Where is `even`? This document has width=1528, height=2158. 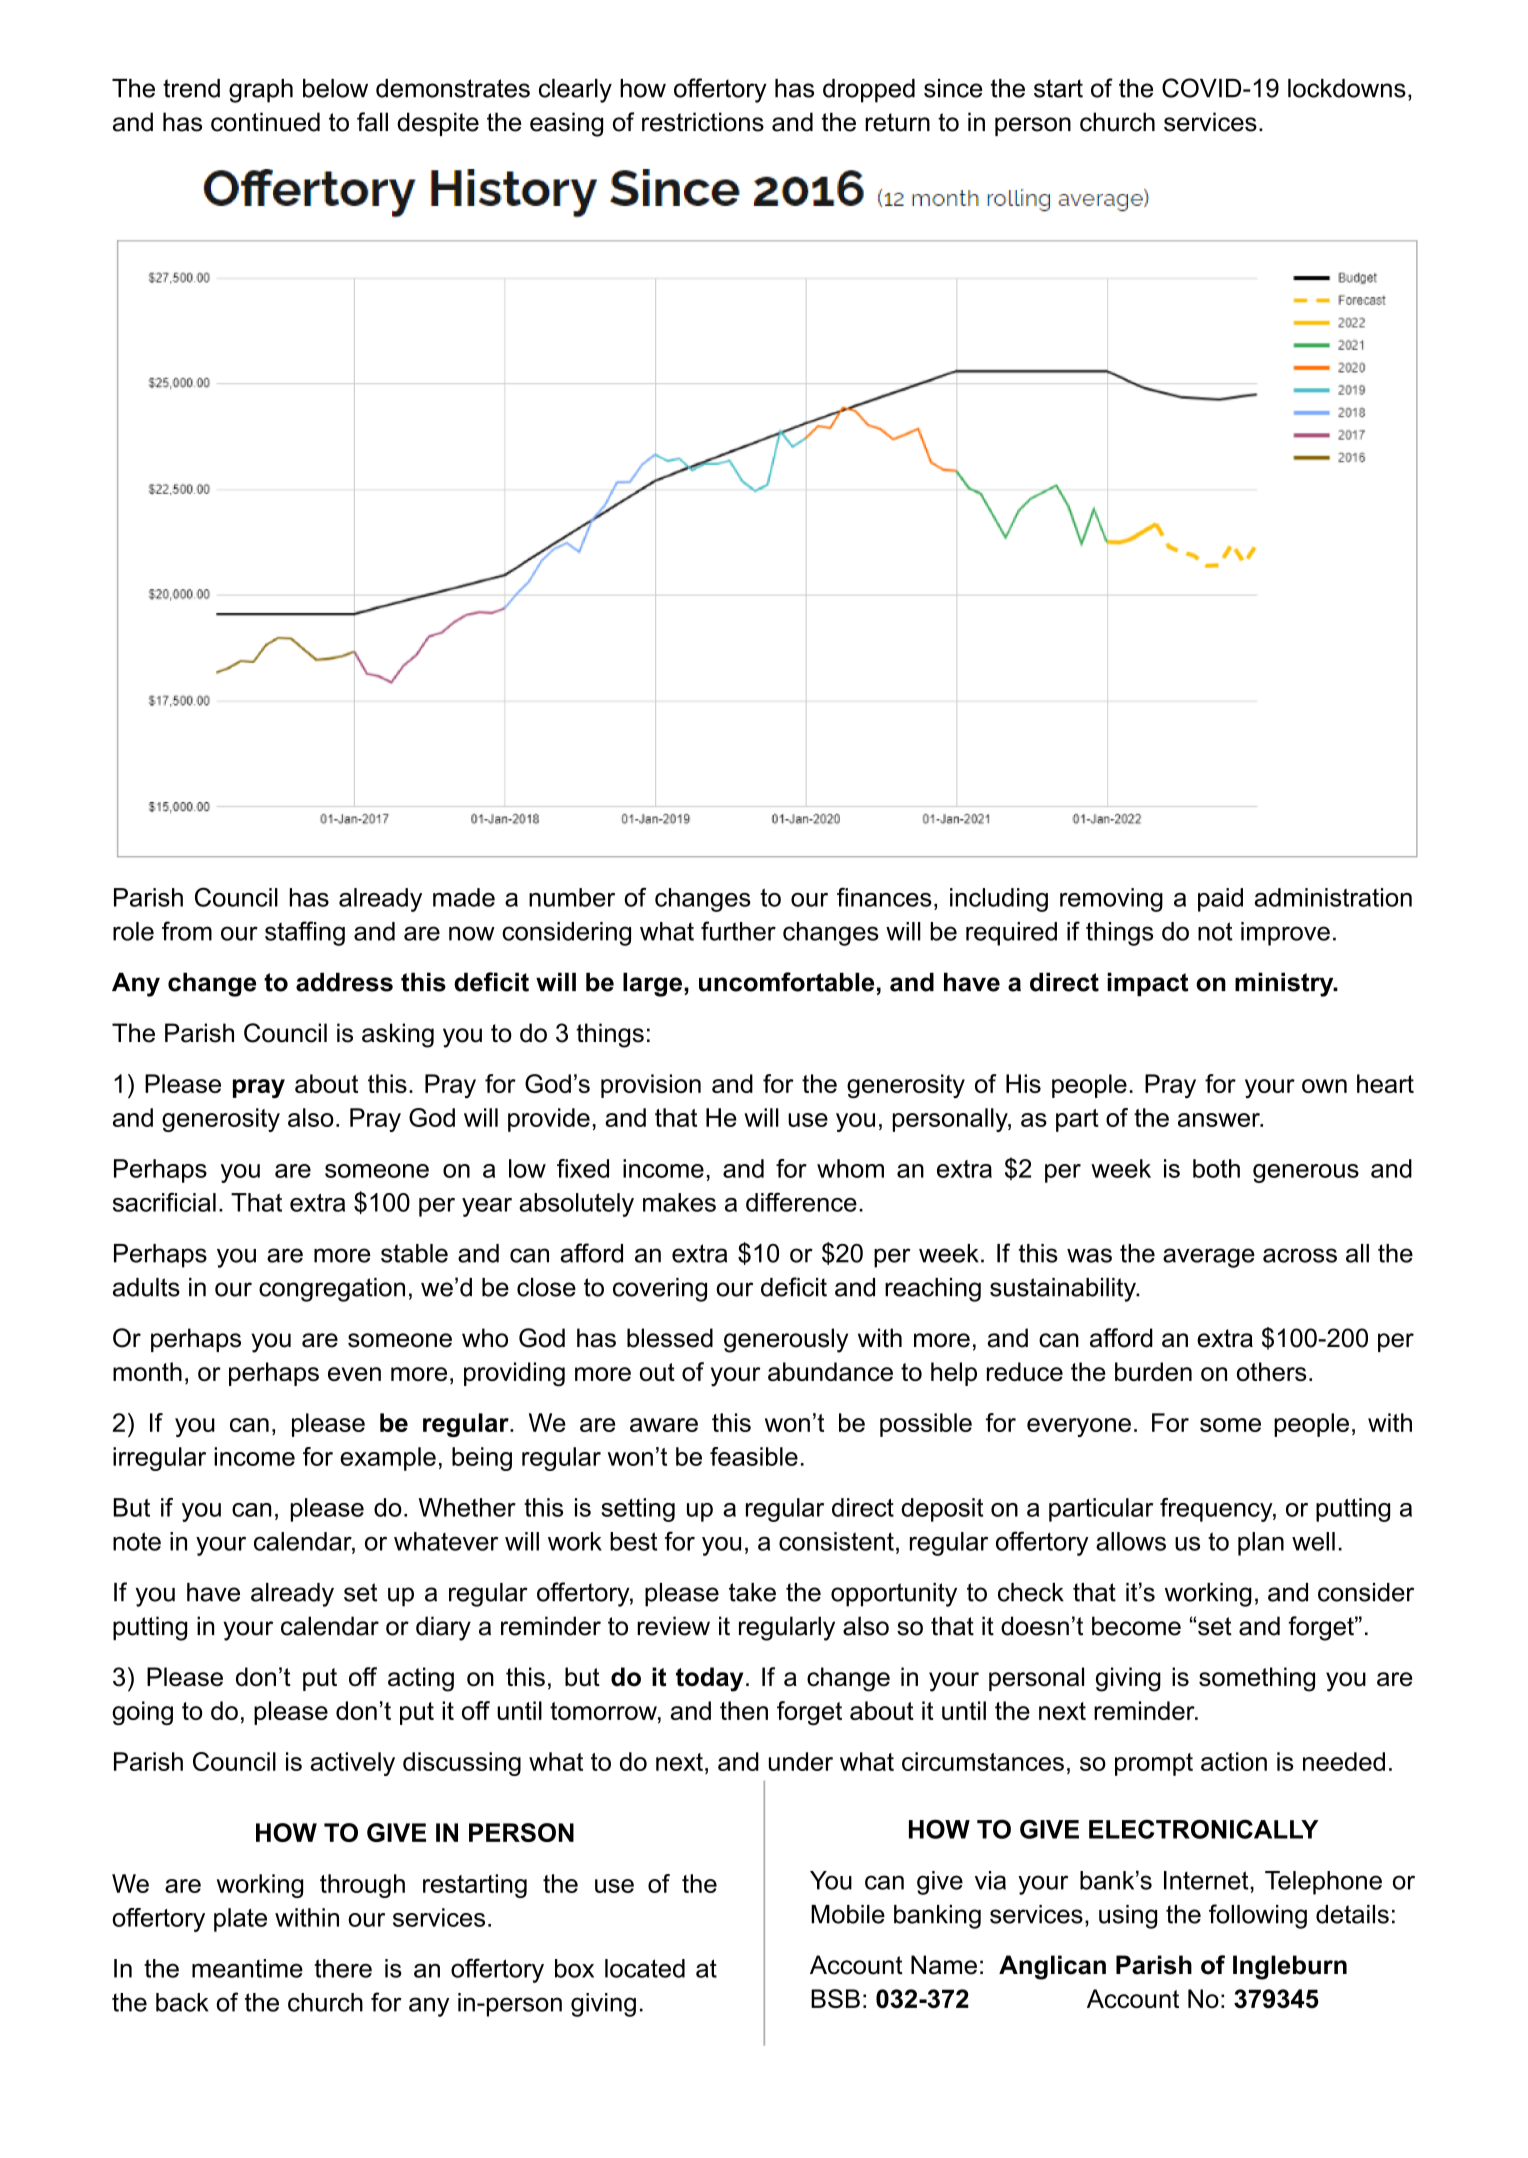
even is located at coordinates (354, 1374).
